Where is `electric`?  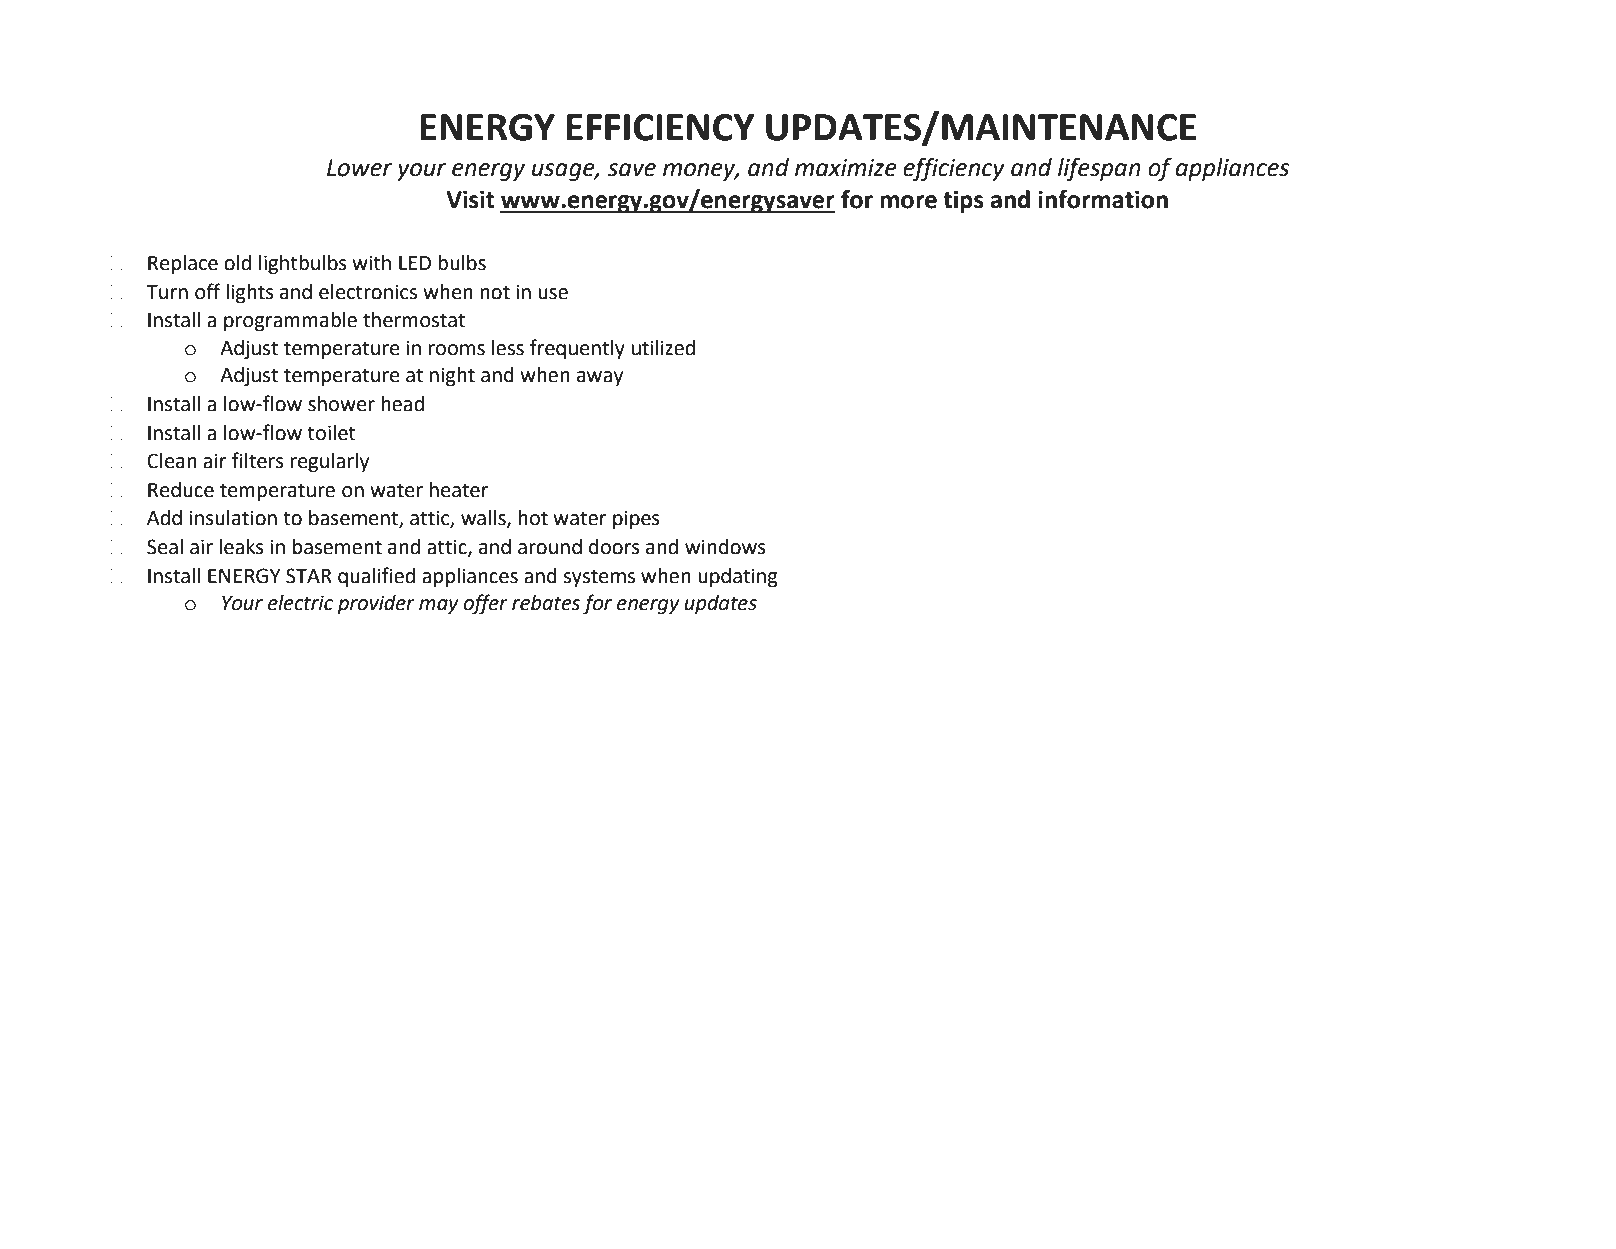
electric is located at coordinates (300, 603).
